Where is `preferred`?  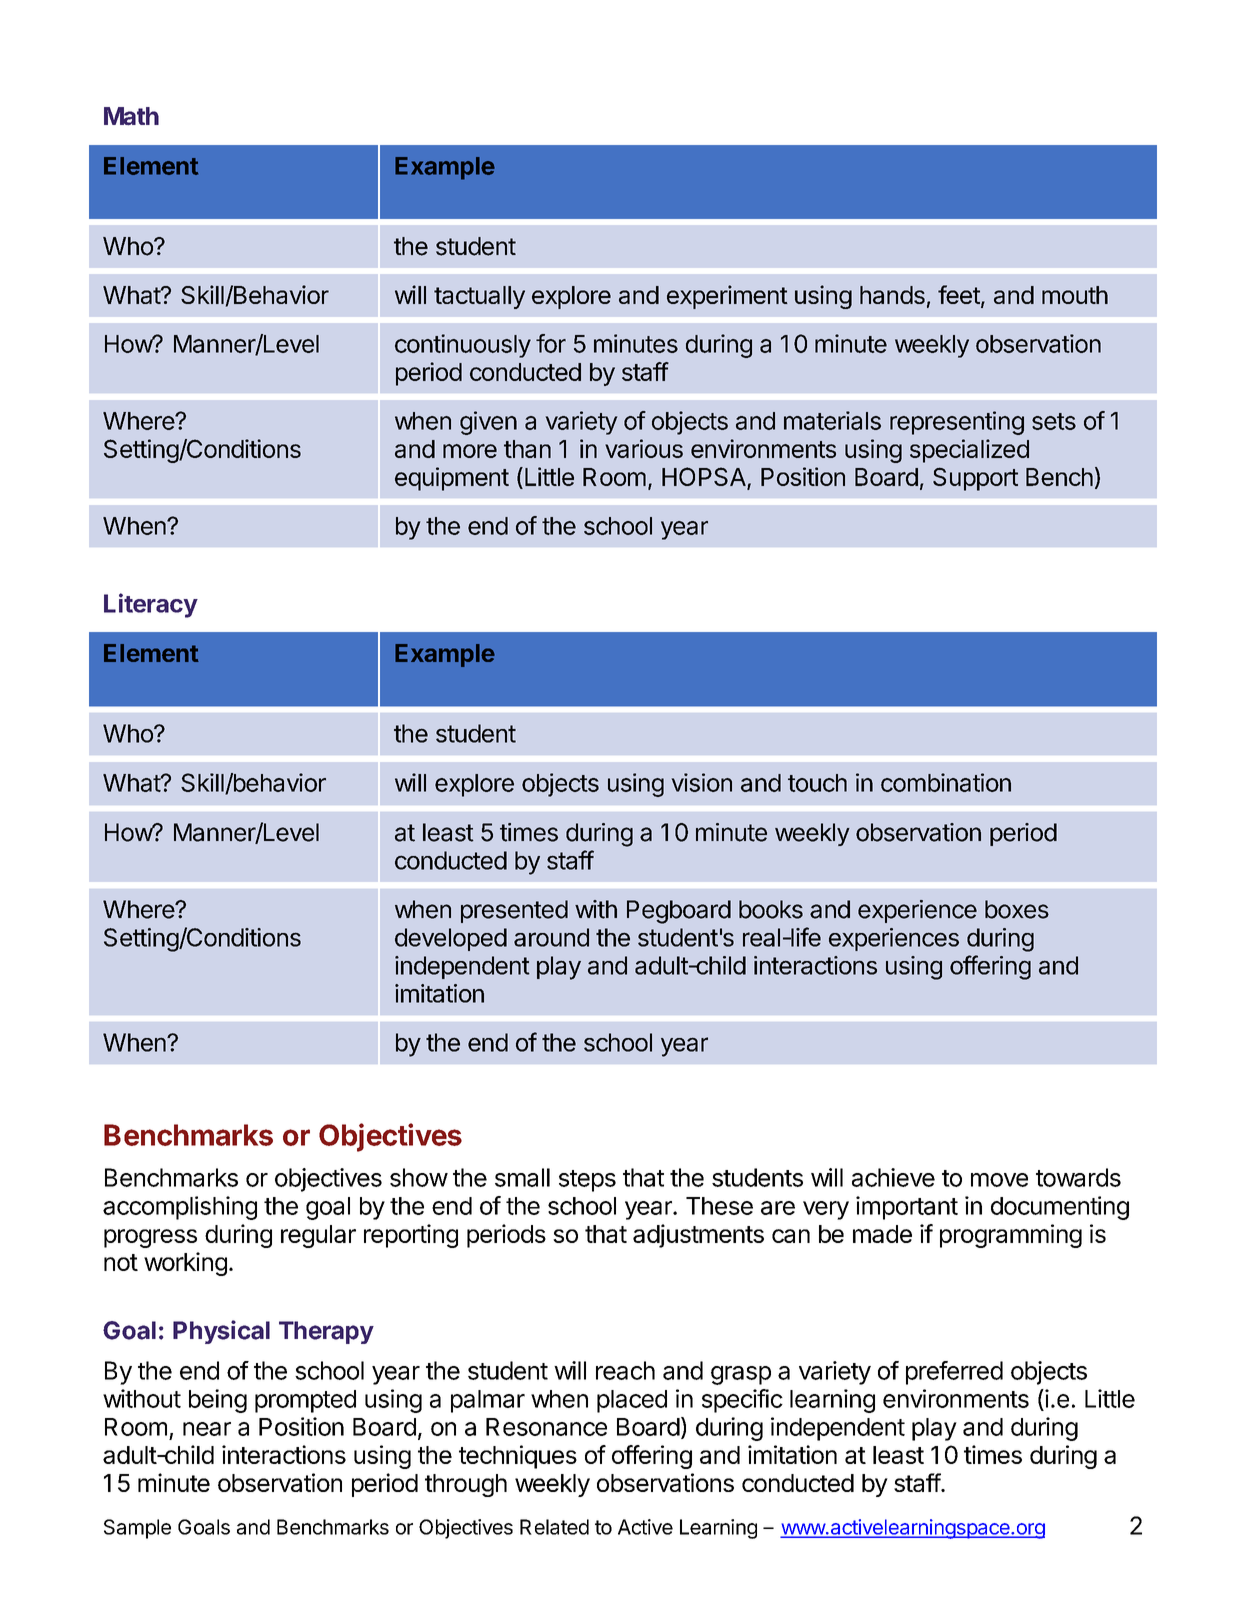 preferred is located at coordinates (954, 1373).
